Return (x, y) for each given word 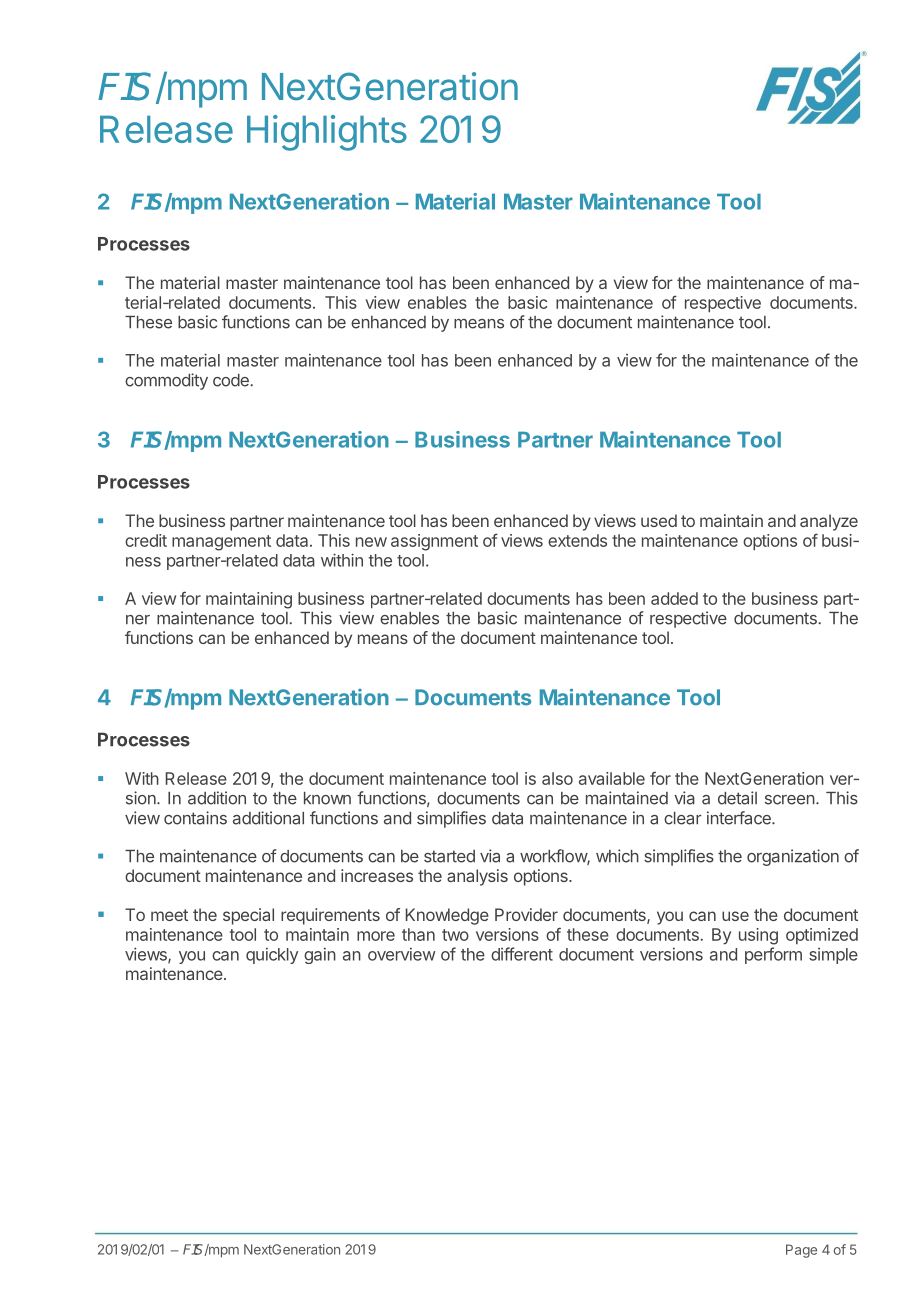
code (232, 380)
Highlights (327, 133)
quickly (272, 956)
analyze (829, 522)
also (557, 778)
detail (737, 798)
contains (195, 818)
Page (801, 1251)
